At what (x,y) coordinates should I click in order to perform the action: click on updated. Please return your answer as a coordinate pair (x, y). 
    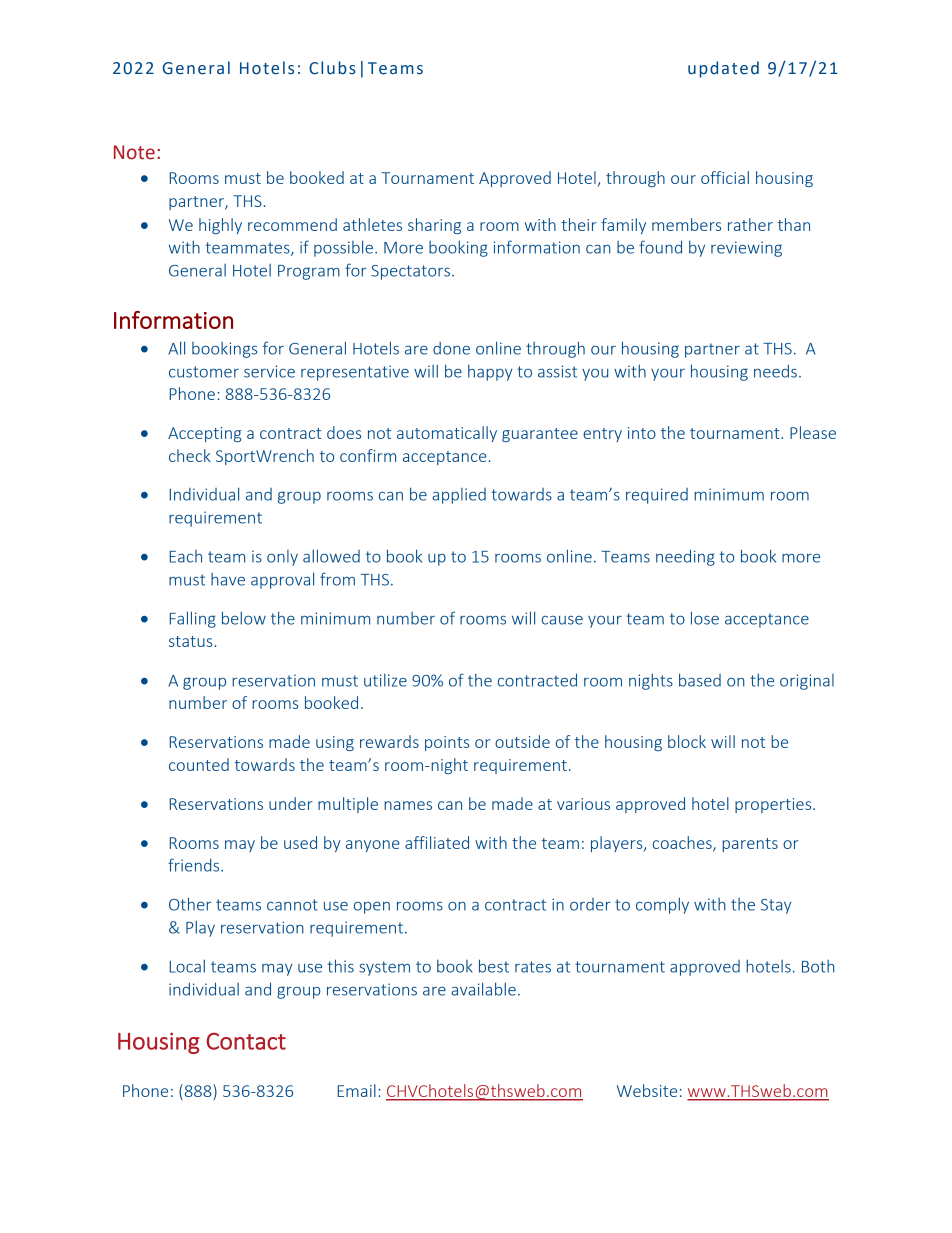
    Looking at the image, I should click on (723, 69).
